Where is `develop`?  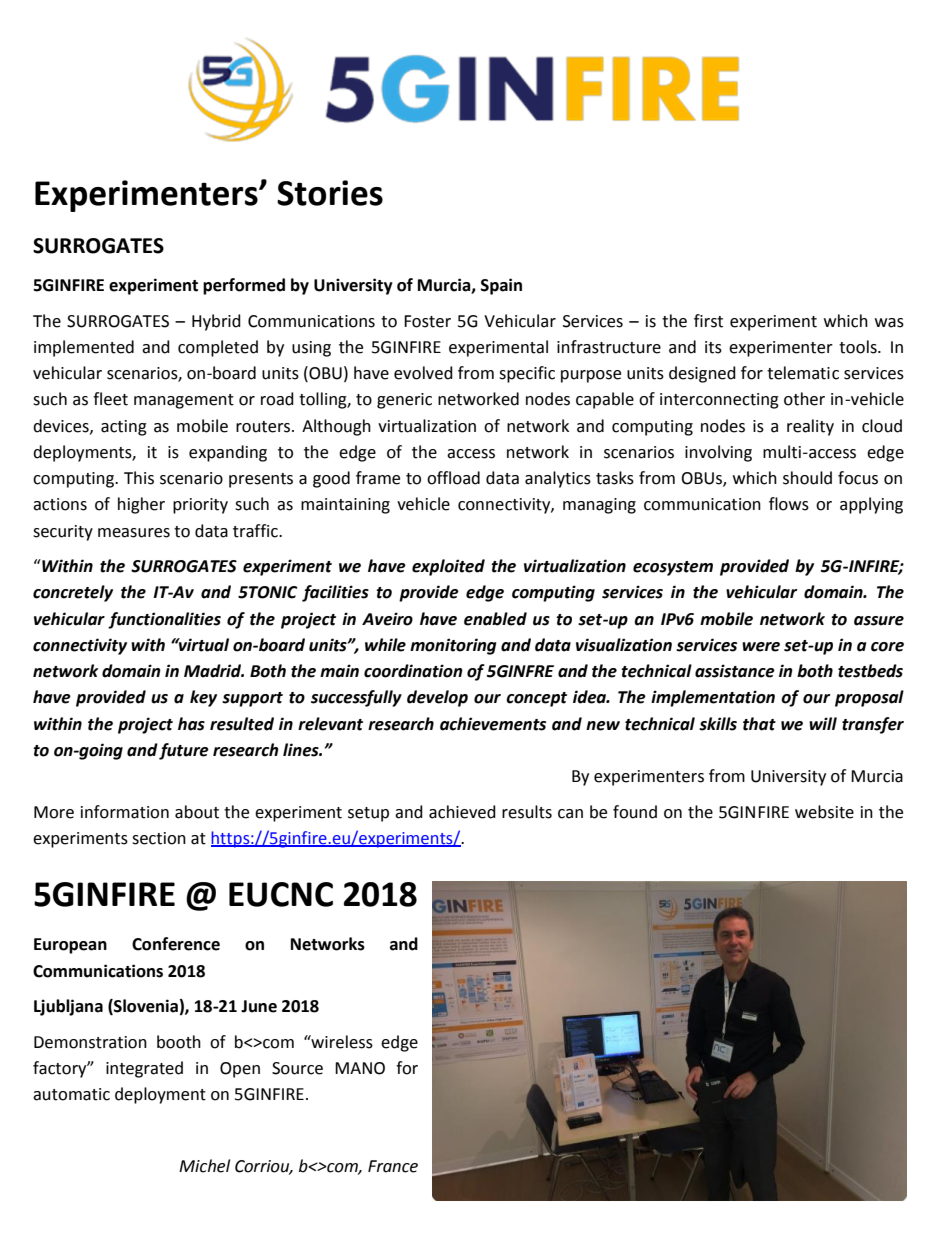 develop is located at coordinates (437, 698).
